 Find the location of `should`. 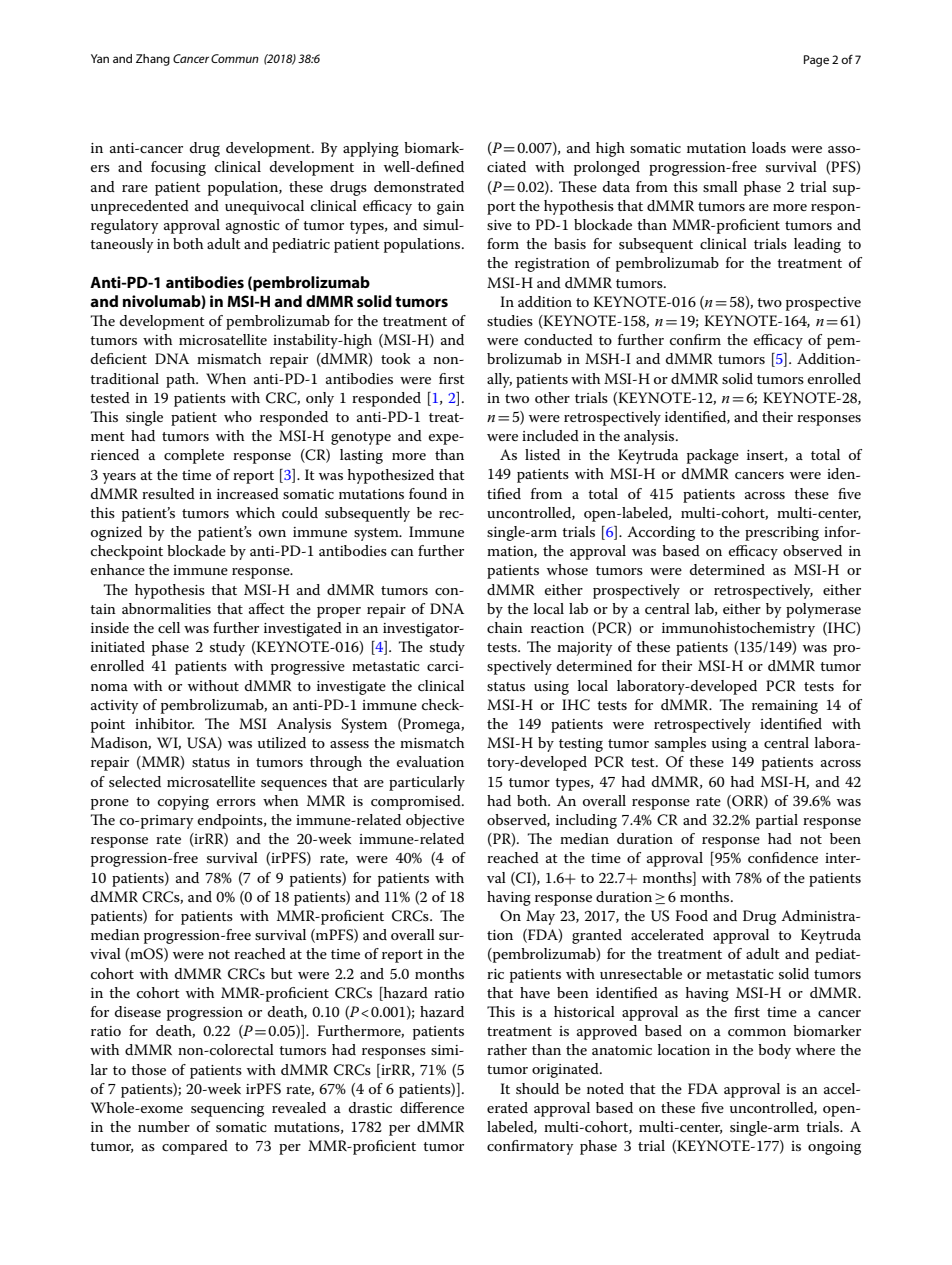

should is located at coordinates (537, 1088).
